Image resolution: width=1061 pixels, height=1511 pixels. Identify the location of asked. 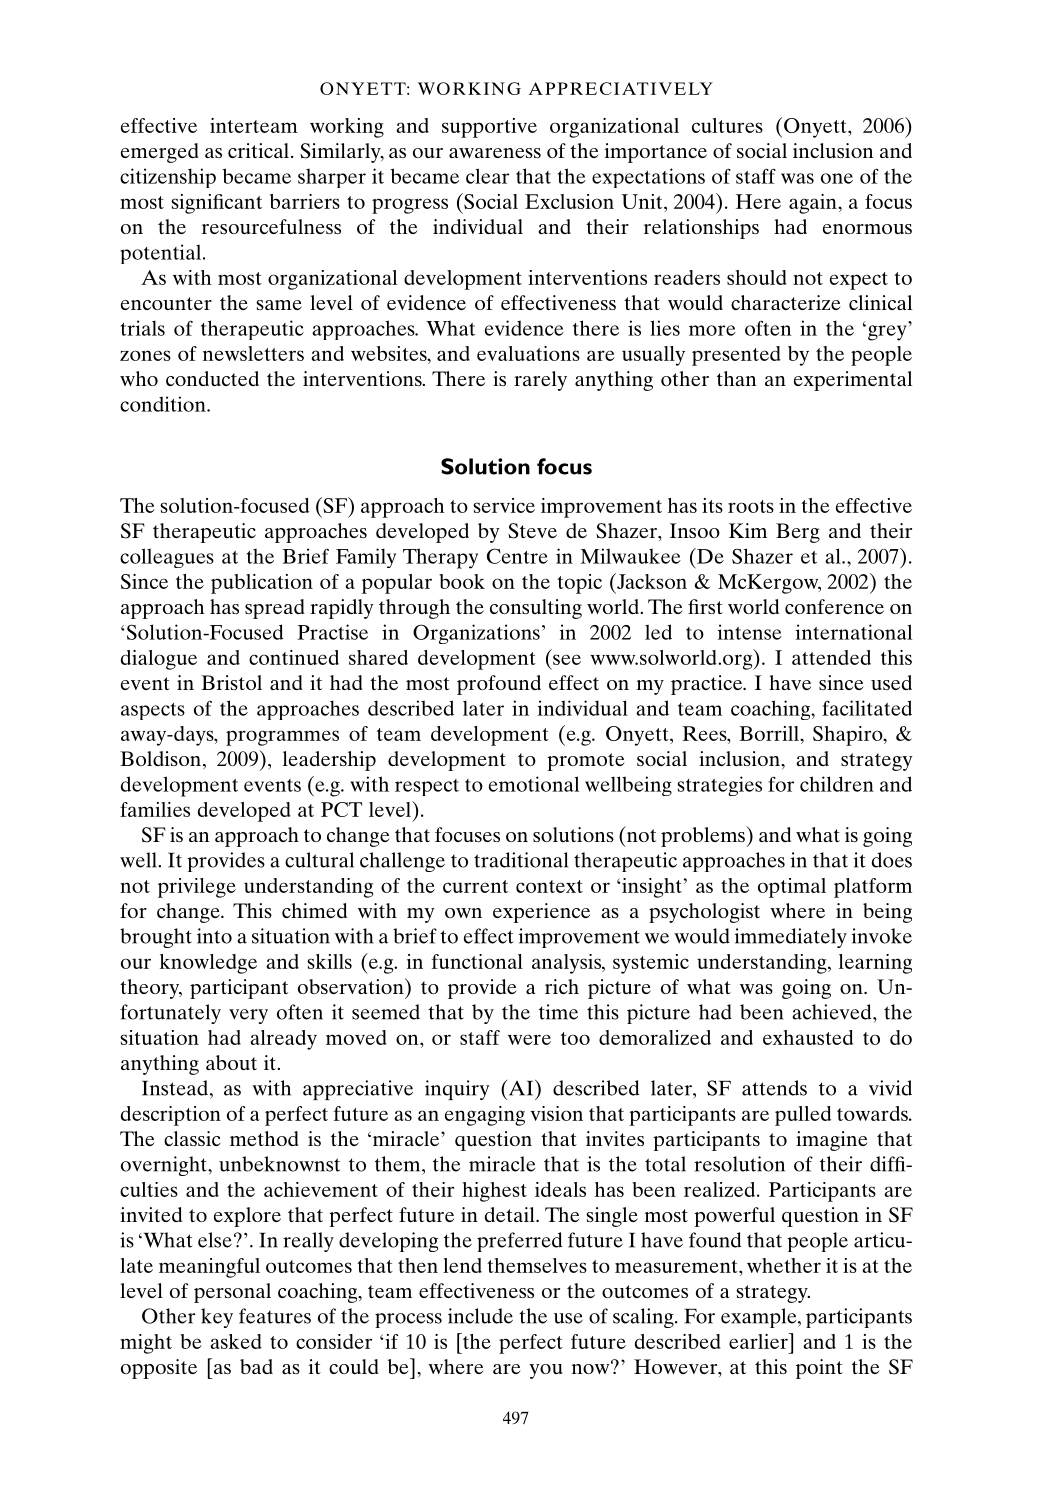
(236, 1341).
